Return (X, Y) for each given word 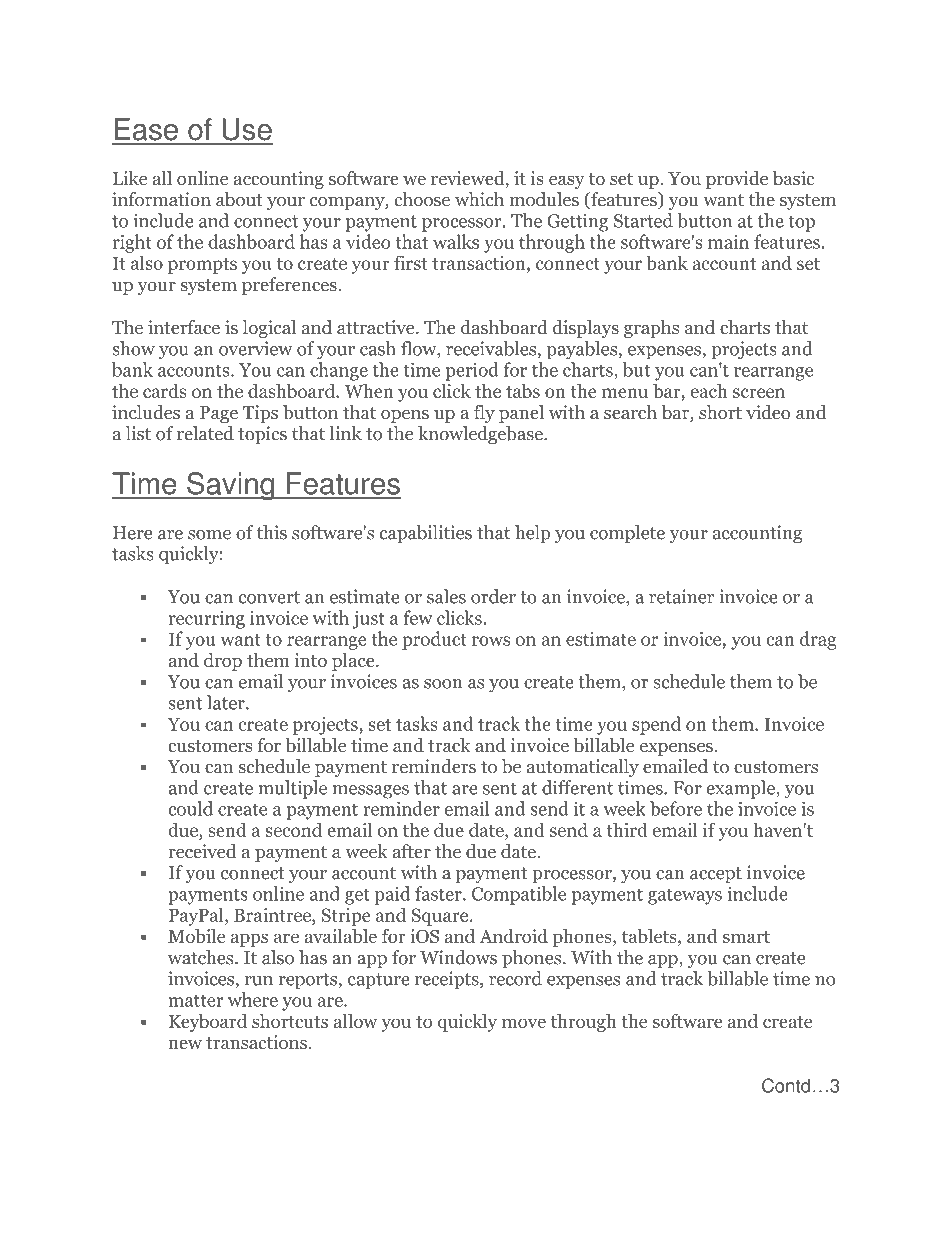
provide (737, 180)
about (239, 199)
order (493, 596)
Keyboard (208, 1023)
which (479, 199)
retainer (681, 596)
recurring (207, 620)
